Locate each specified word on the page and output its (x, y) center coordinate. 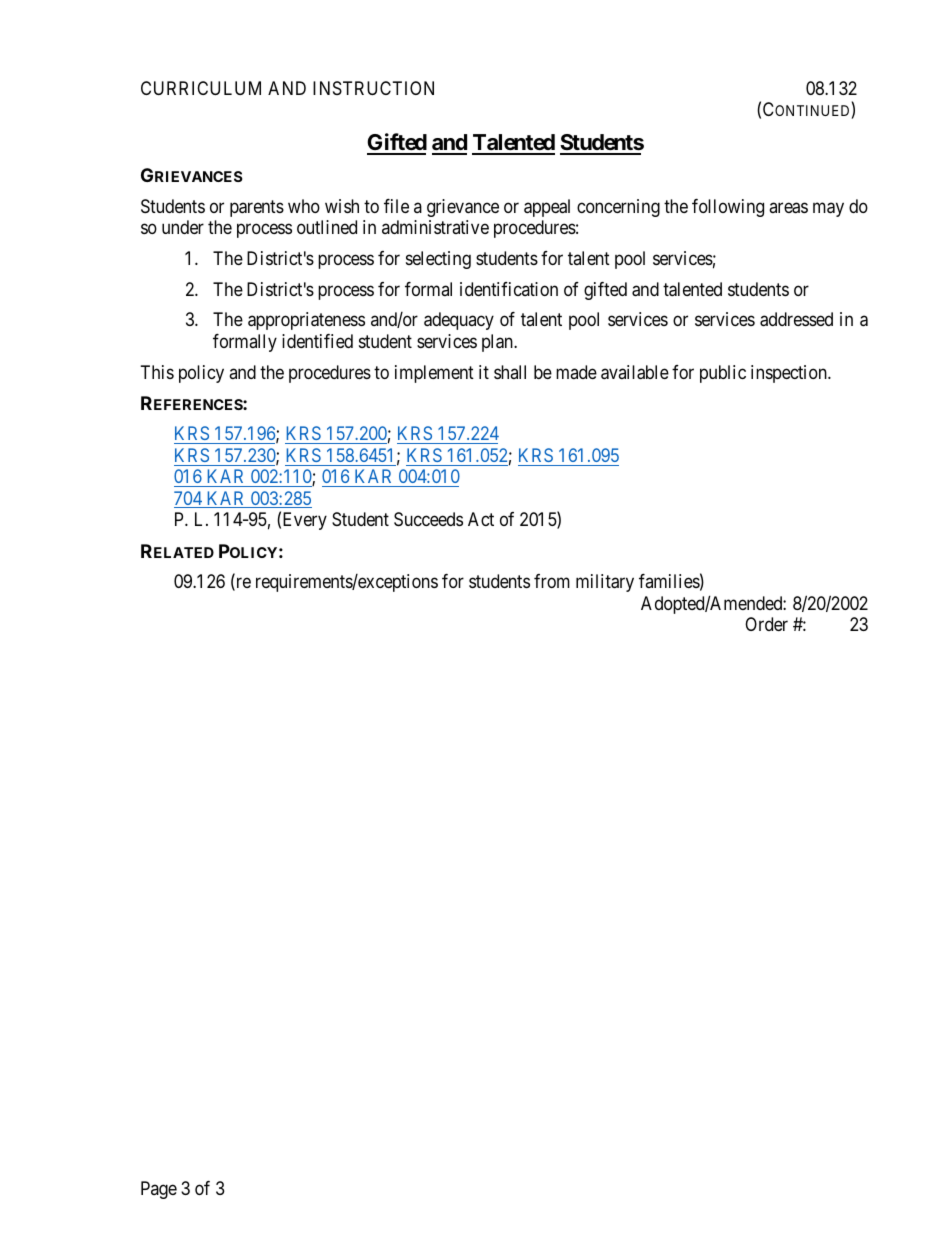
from (552, 581)
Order (766, 624)
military (605, 583)
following (728, 208)
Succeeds (428, 519)
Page (159, 1190)
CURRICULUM (201, 88)
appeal (547, 208)
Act (481, 519)
